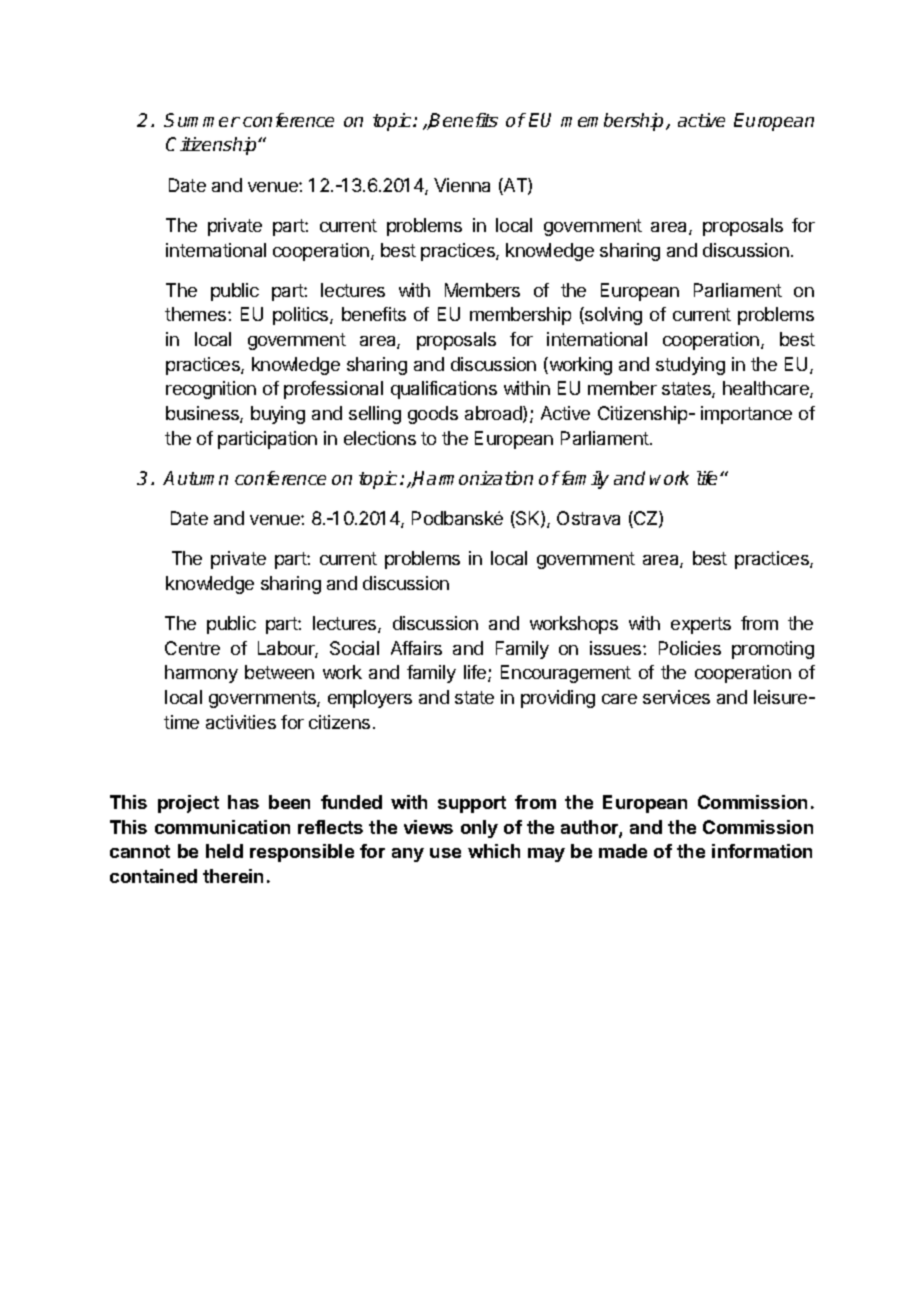  What do you see at coordinates (416, 648) in the image?
I see `Affairs` at bounding box center [416, 648].
